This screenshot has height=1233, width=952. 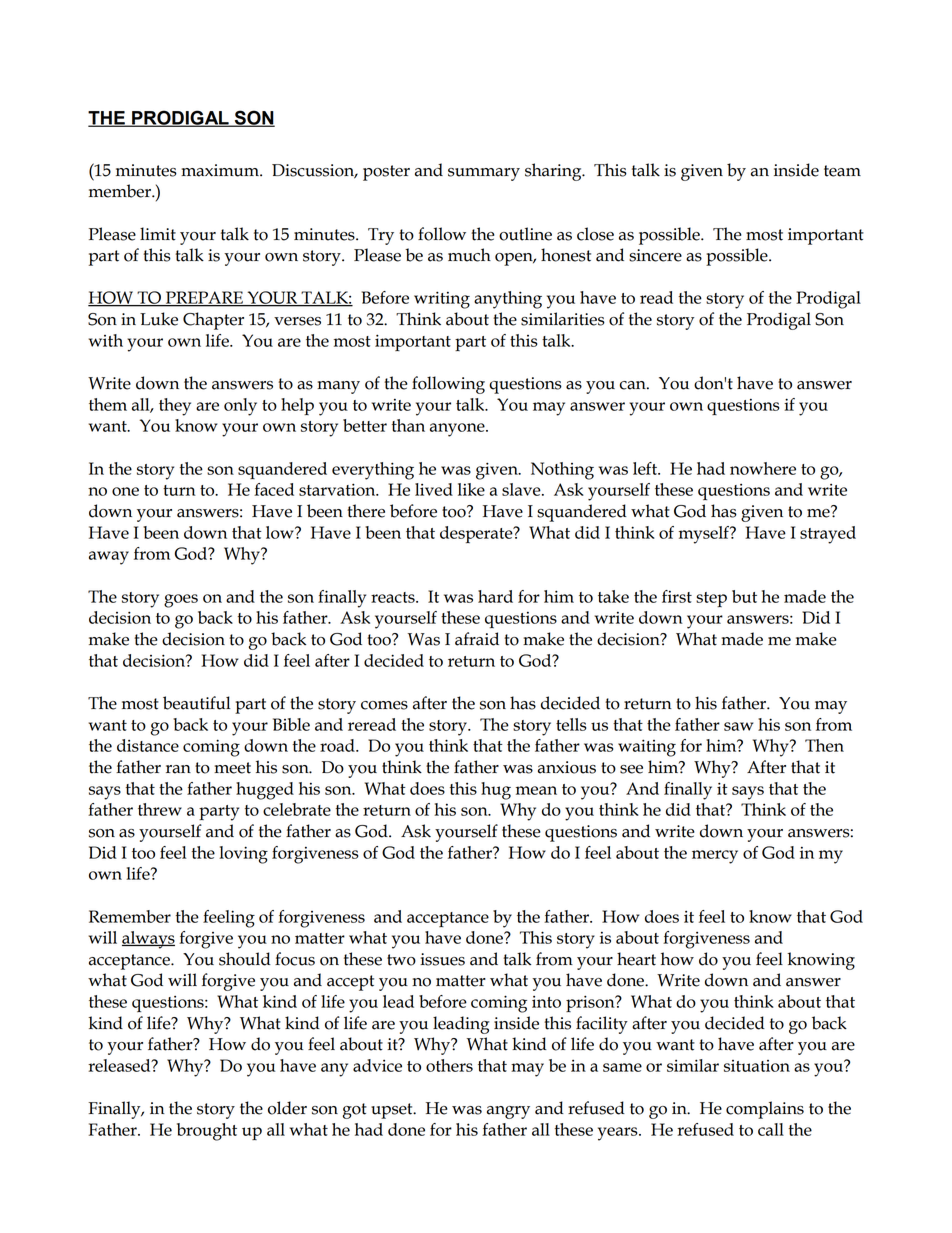 I want to click on threw, so click(x=160, y=809).
